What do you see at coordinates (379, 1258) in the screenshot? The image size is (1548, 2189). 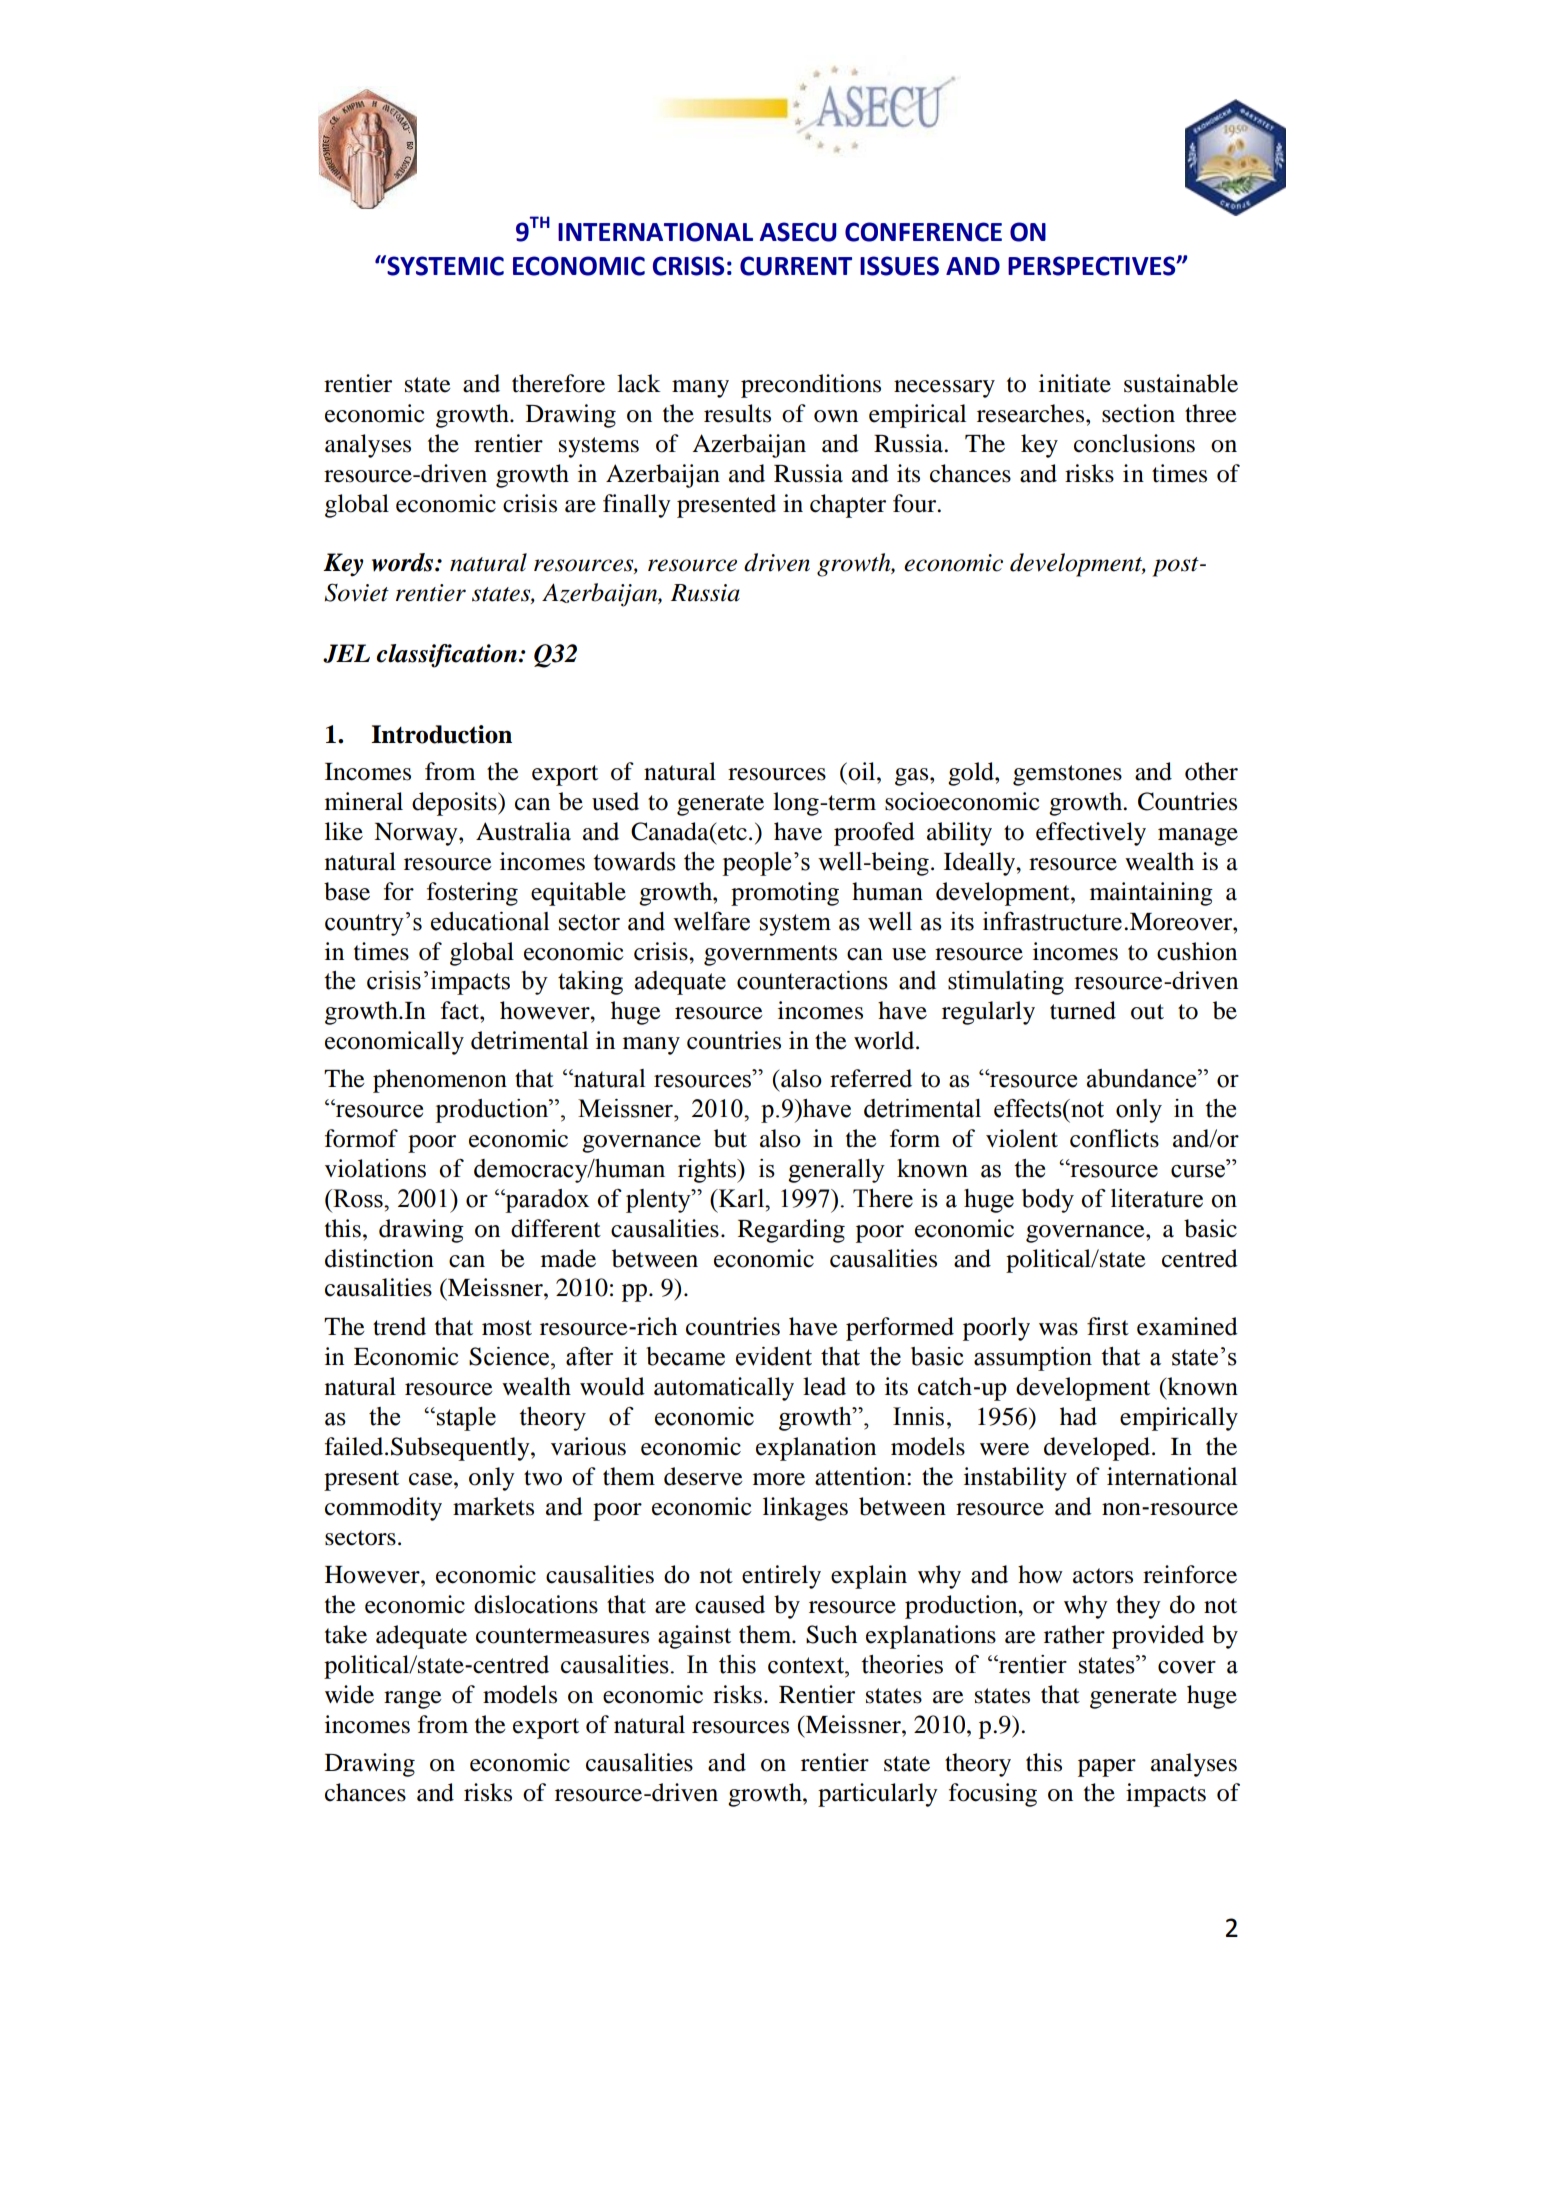 I see `distinction` at bounding box center [379, 1258].
